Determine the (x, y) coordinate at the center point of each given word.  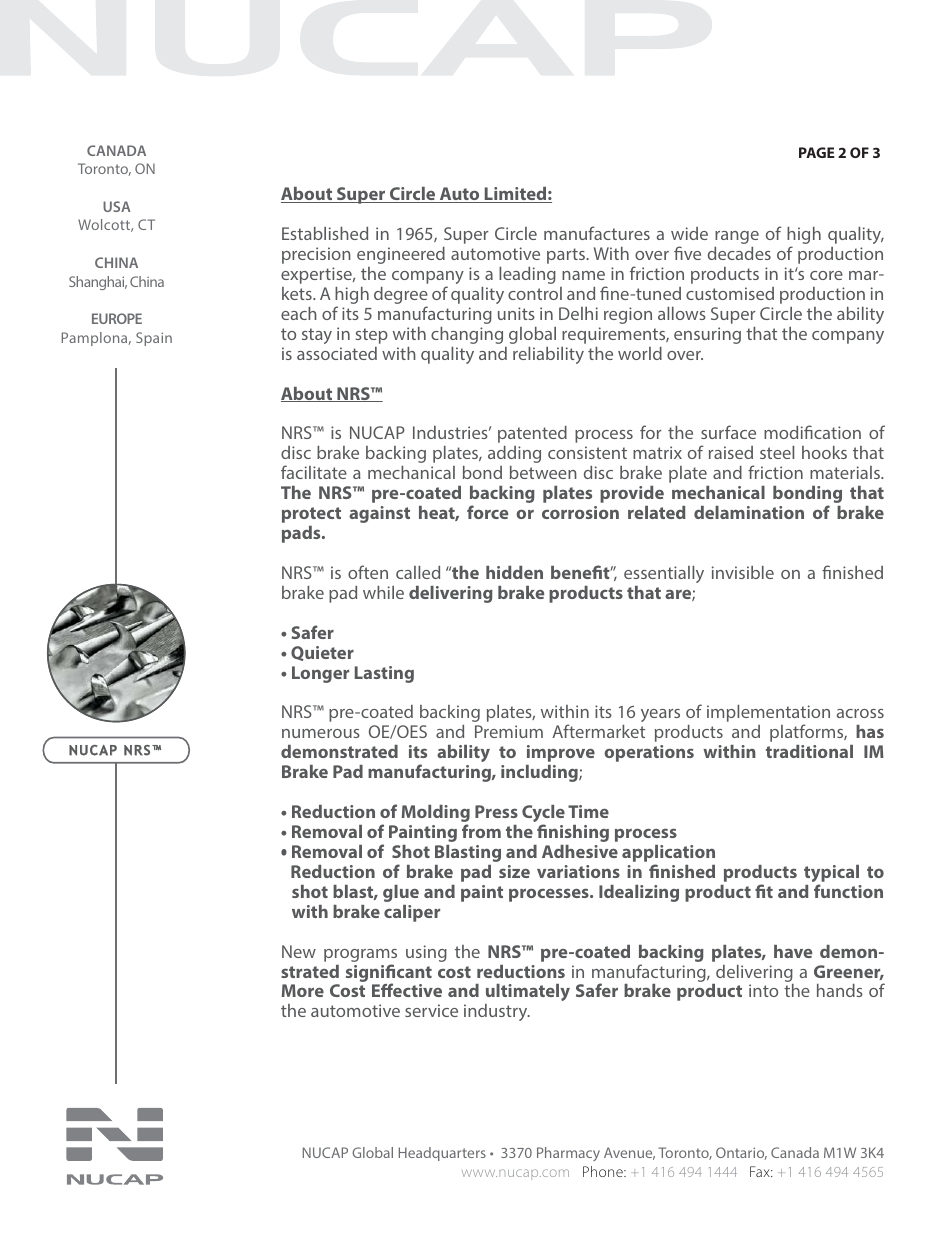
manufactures (597, 233)
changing (467, 335)
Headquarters (442, 1154)
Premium (509, 731)
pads (302, 534)
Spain (154, 339)
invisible (743, 572)
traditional (809, 751)
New (299, 951)
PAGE (816, 152)
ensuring (707, 335)
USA (117, 206)
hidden (514, 572)
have (793, 951)
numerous (321, 733)
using (426, 953)
